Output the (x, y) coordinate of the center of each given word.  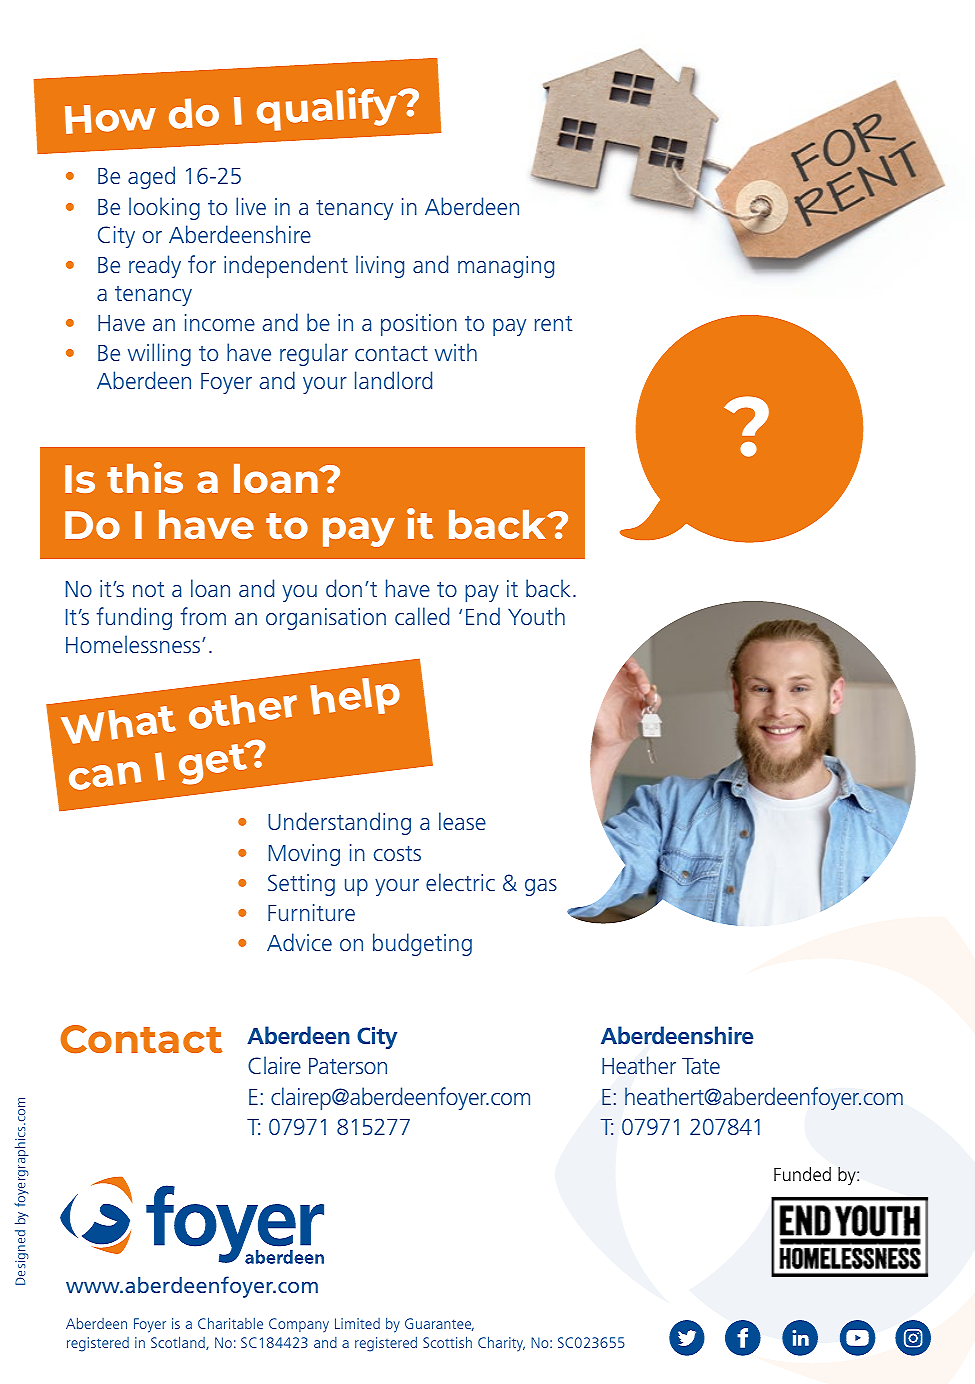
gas (541, 887)
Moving (304, 855)
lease (462, 821)
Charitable (230, 1323)
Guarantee (439, 1324)
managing (506, 267)
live (251, 206)
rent (553, 323)
